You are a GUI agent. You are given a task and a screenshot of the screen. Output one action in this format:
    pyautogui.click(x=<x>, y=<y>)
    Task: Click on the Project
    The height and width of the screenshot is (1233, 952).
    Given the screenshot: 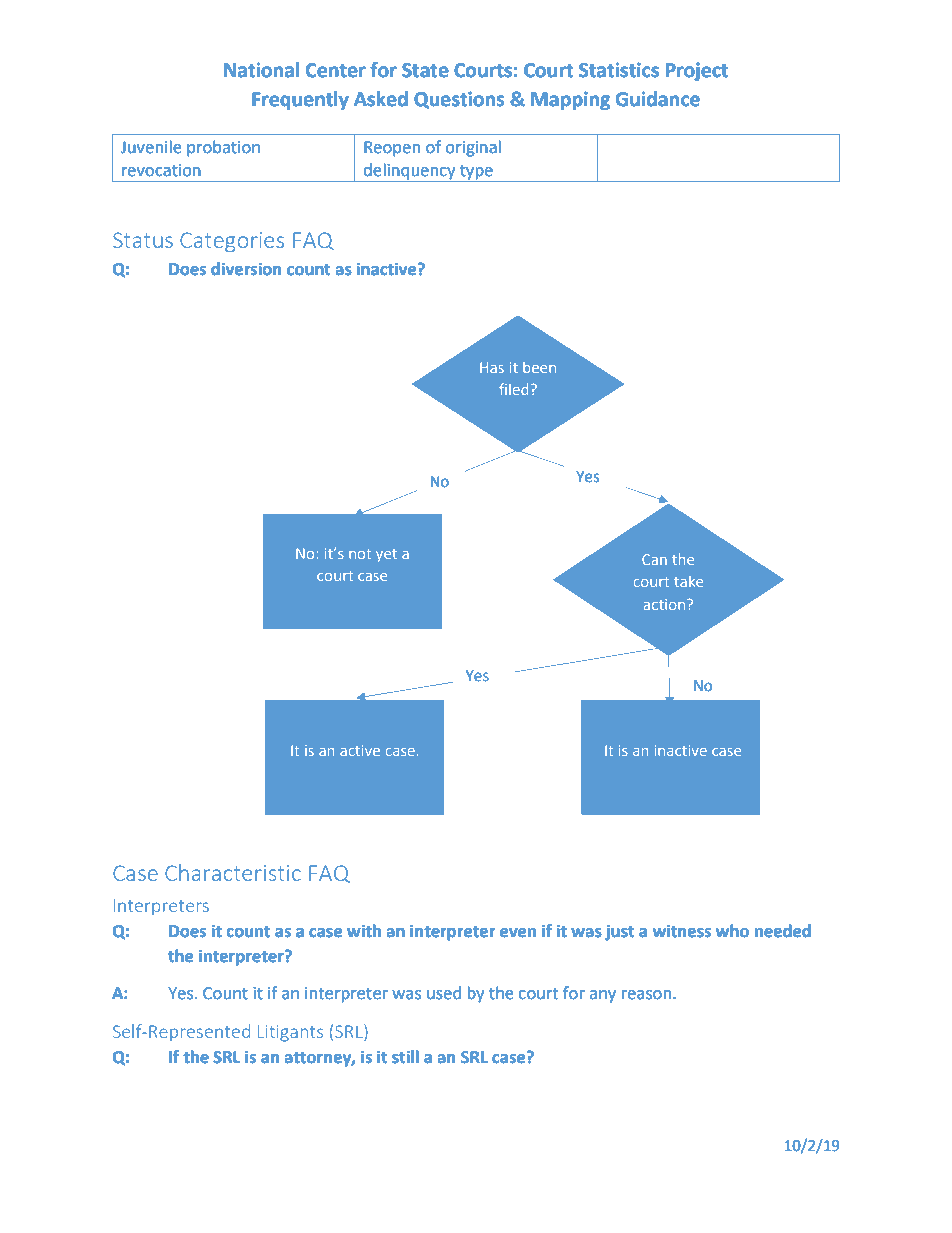 What is the action you would take?
    pyautogui.click(x=696, y=71)
